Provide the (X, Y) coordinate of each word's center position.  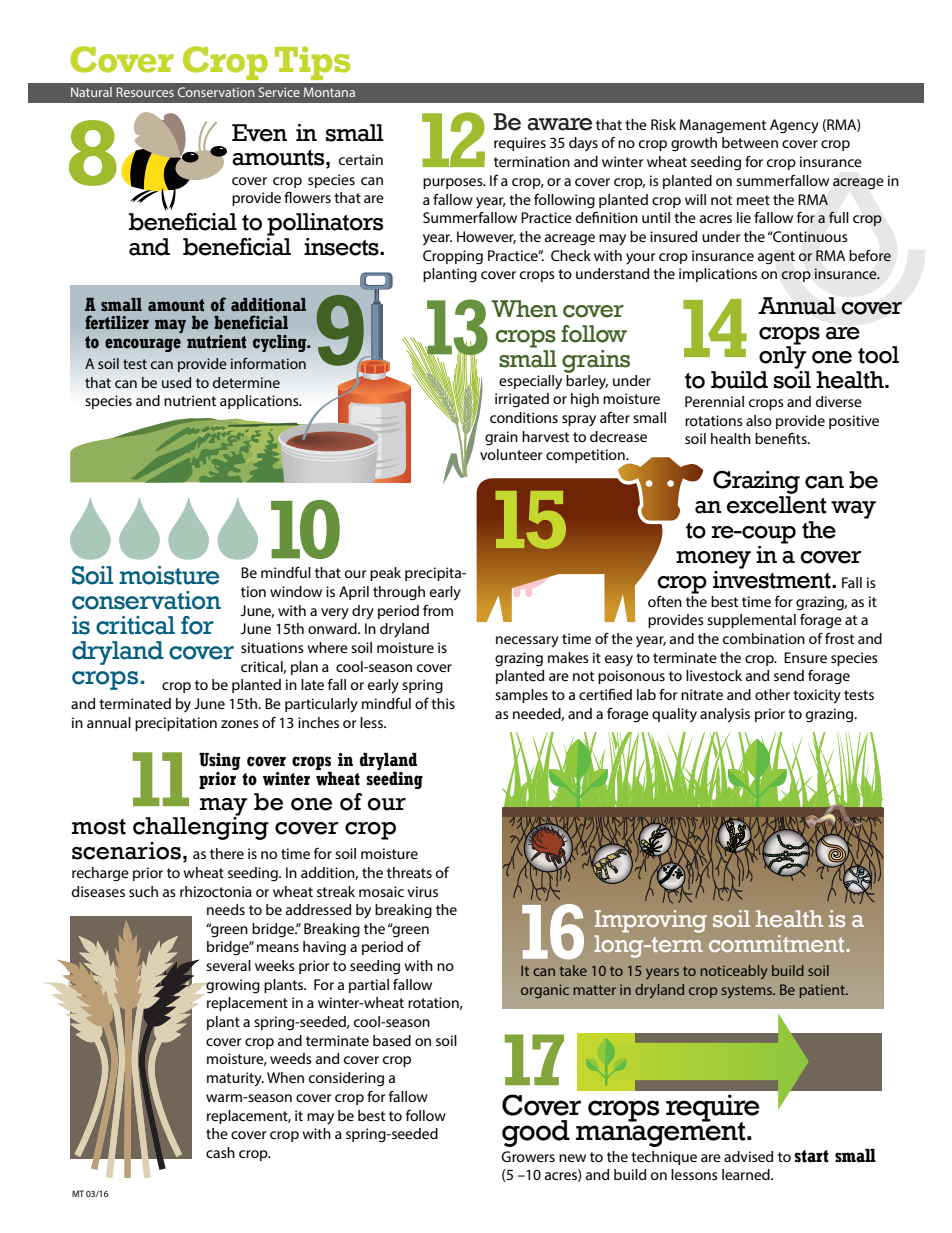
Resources (145, 92)
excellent (776, 505)
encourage (143, 345)
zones (240, 724)
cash (220, 1152)
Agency (794, 126)
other (772, 694)
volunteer (511, 454)
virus (422, 891)
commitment (778, 943)
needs (226, 909)
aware (559, 124)
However (486, 237)
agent (776, 258)
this (443, 703)
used (176, 382)
